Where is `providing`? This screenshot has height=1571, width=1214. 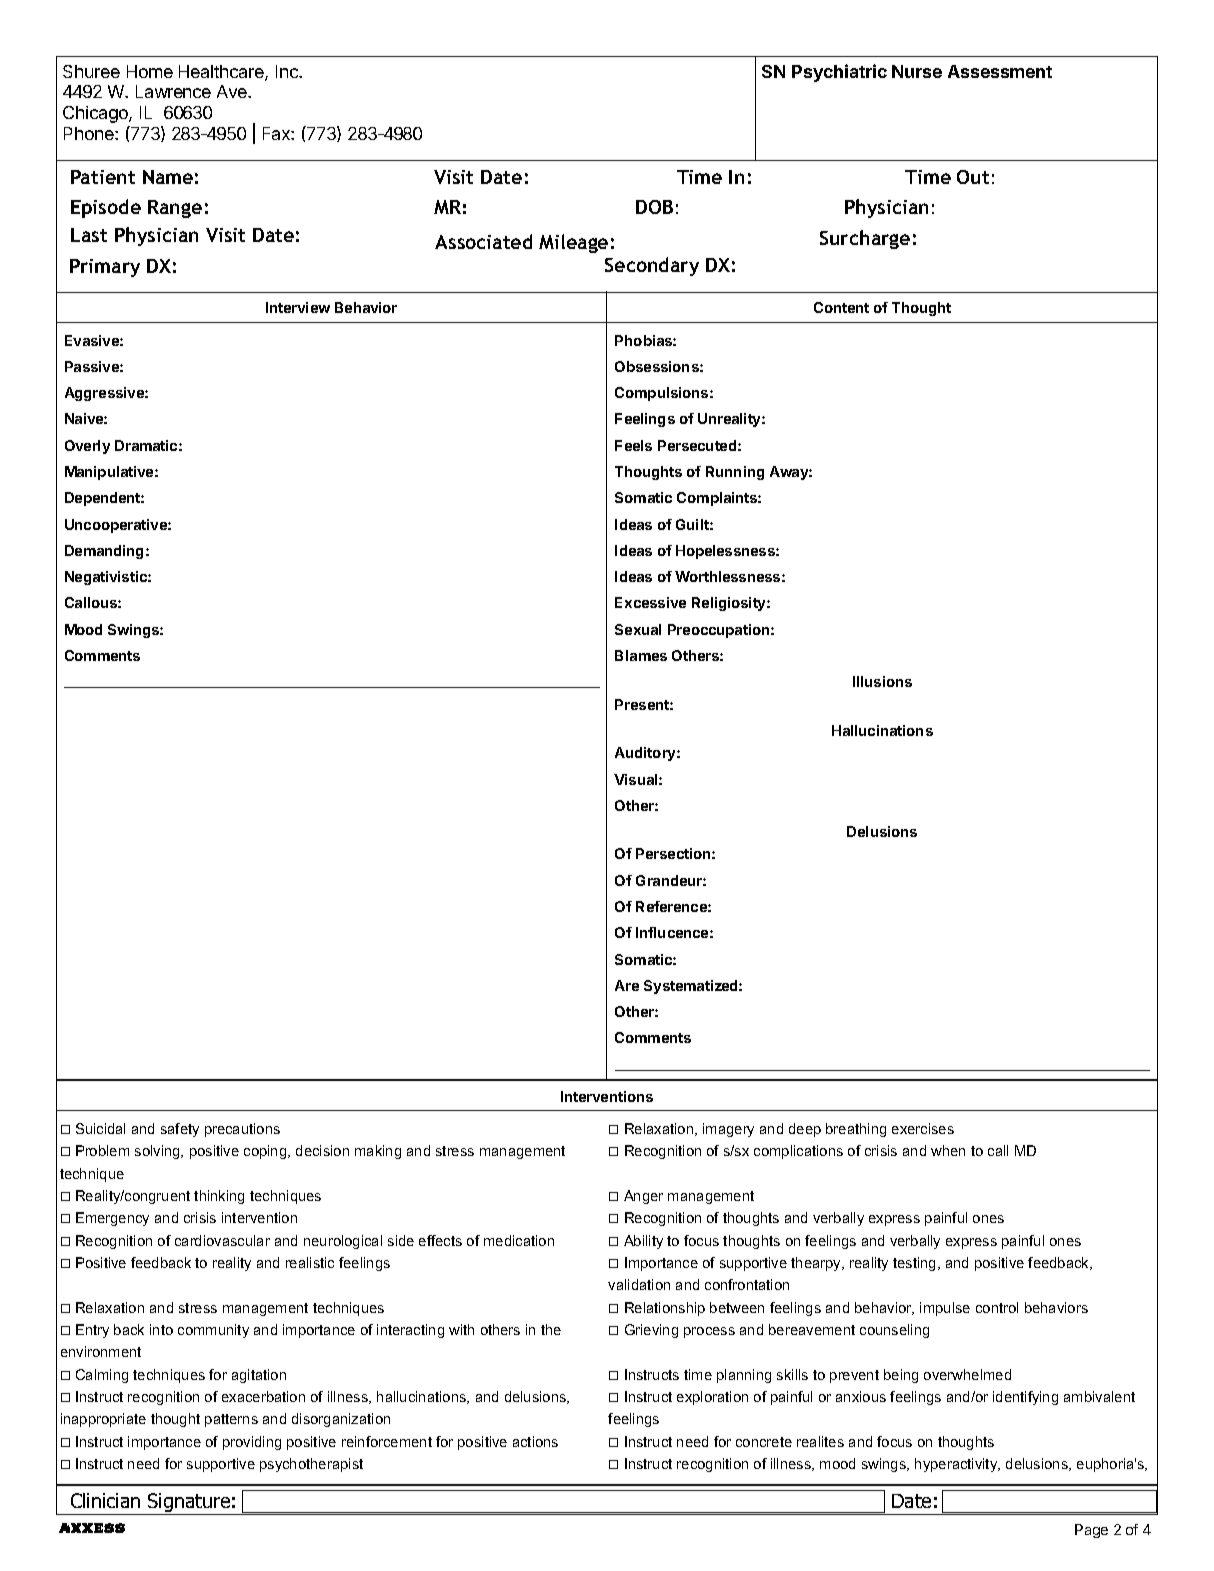 providing is located at coordinates (252, 1443).
